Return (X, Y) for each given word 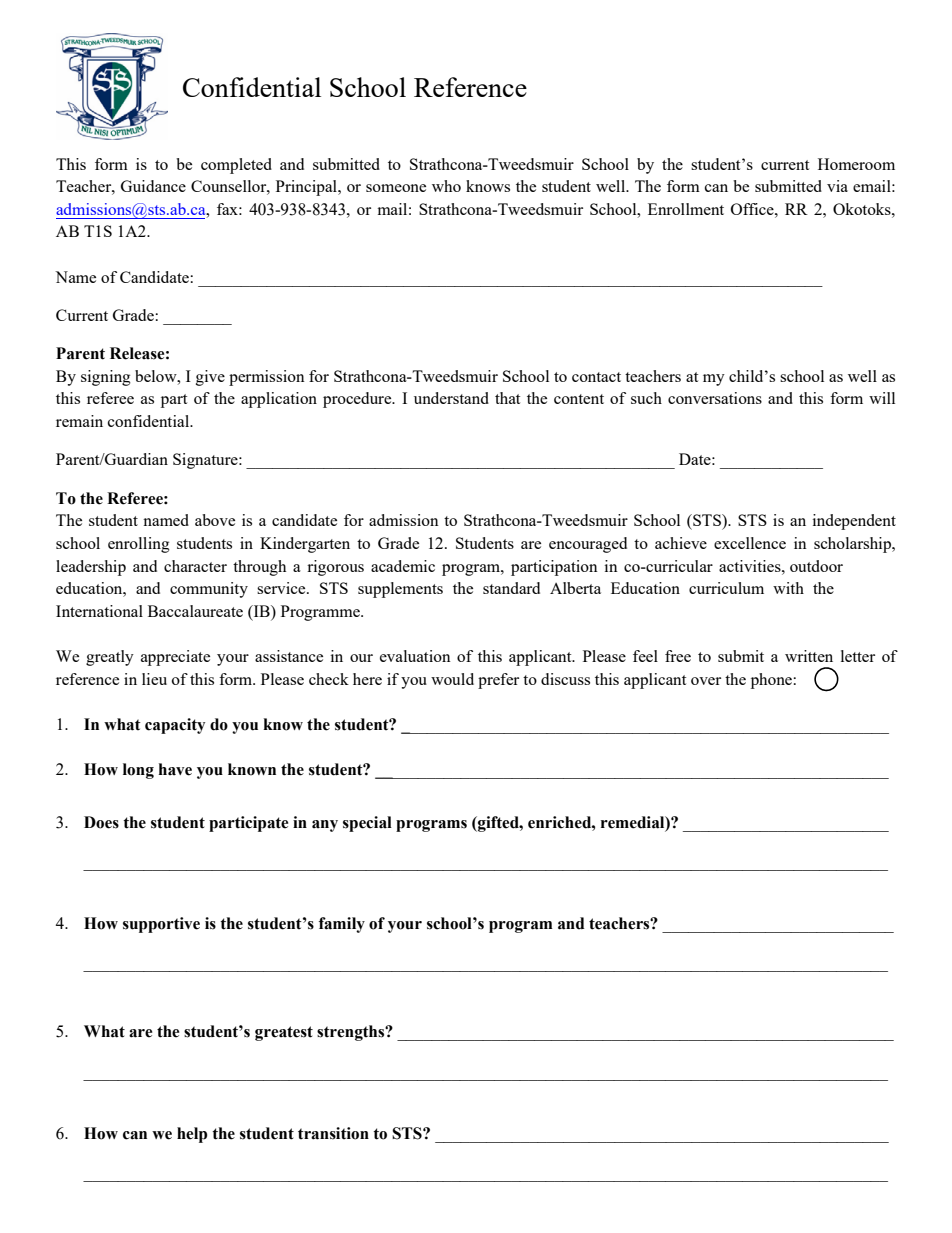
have (175, 769)
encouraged (588, 545)
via (837, 186)
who (446, 186)
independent (854, 522)
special (367, 824)
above (215, 520)
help (192, 1135)
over (706, 681)
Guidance (153, 186)
